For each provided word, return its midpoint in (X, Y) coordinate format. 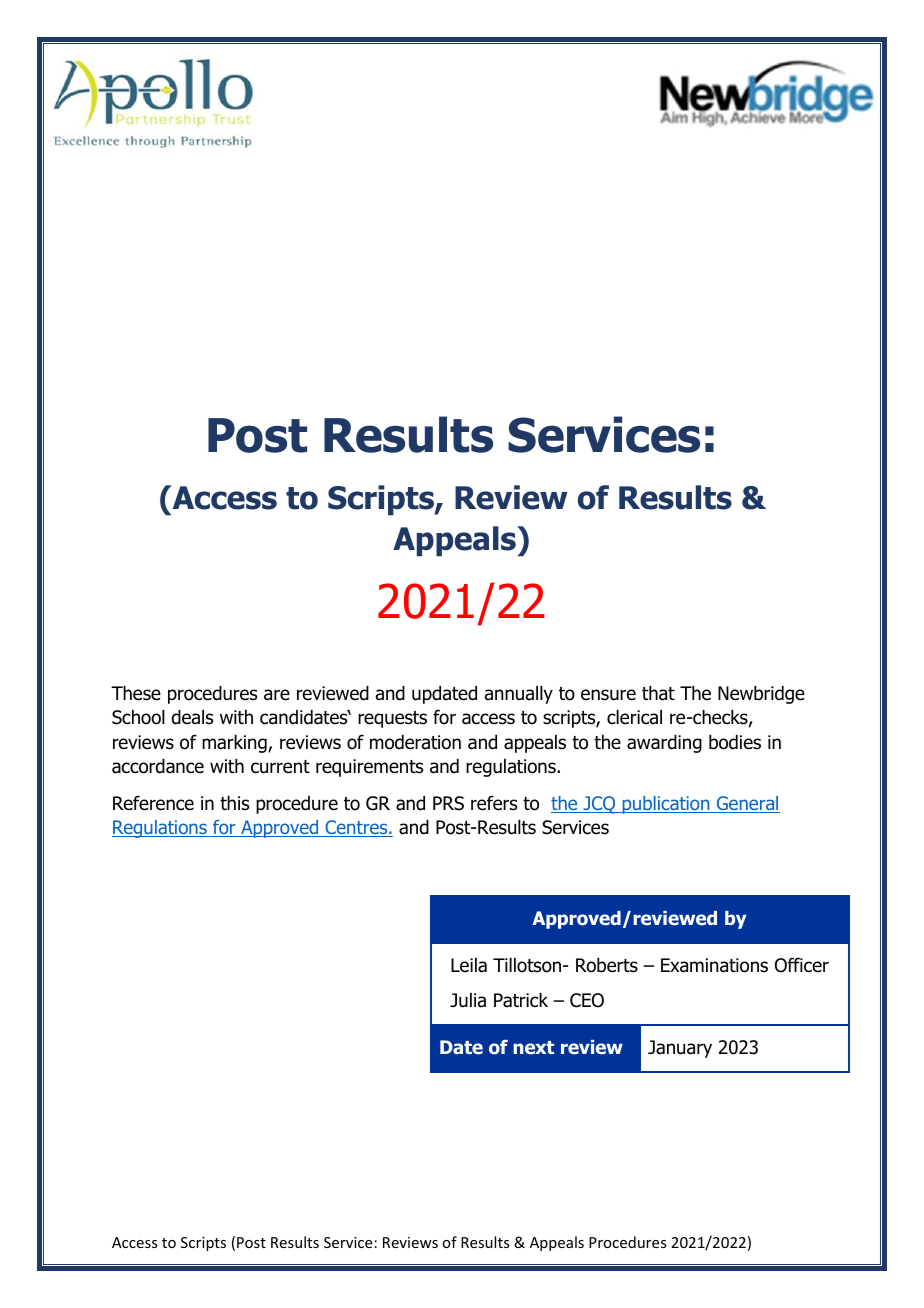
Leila (469, 965)
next (533, 1047)
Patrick (521, 1000)
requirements (369, 768)
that (658, 693)
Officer (802, 965)
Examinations (714, 965)
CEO (587, 1000)
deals (192, 717)
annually (519, 695)
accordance (158, 766)
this (234, 803)
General (747, 804)
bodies (735, 742)
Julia (468, 1000)
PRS (448, 803)
